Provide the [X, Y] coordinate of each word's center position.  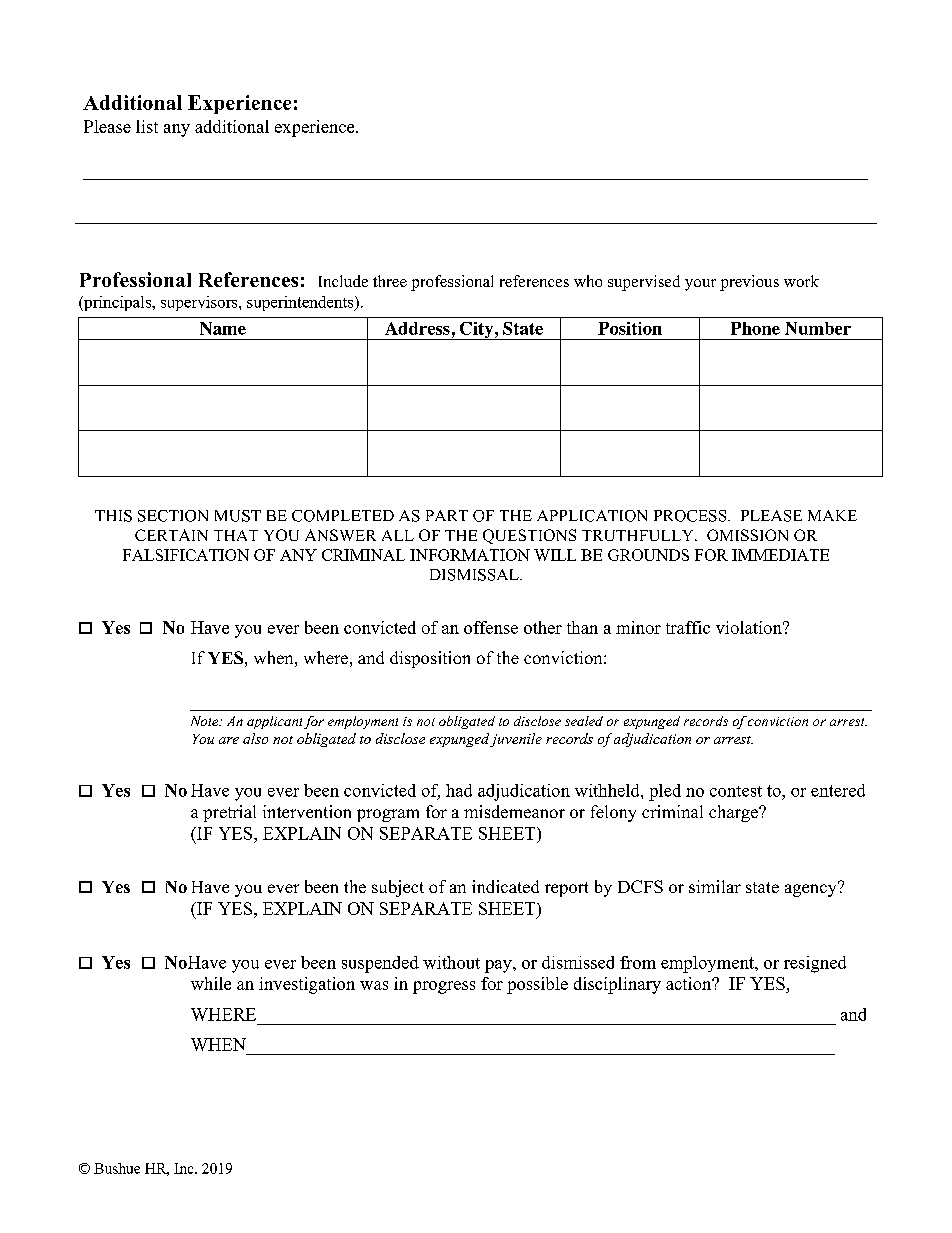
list [147, 126]
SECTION [173, 516]
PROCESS [691, 516]
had [459, 790]
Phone [755, 328]
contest [736, 791]
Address [417, 328]
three [390, 281]
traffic [688, 627]
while [211, 983]
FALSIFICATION [186, 555]
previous [749, 283]
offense [491, 627]
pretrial [229, 813]
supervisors [200, 303]
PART [447, 515]
